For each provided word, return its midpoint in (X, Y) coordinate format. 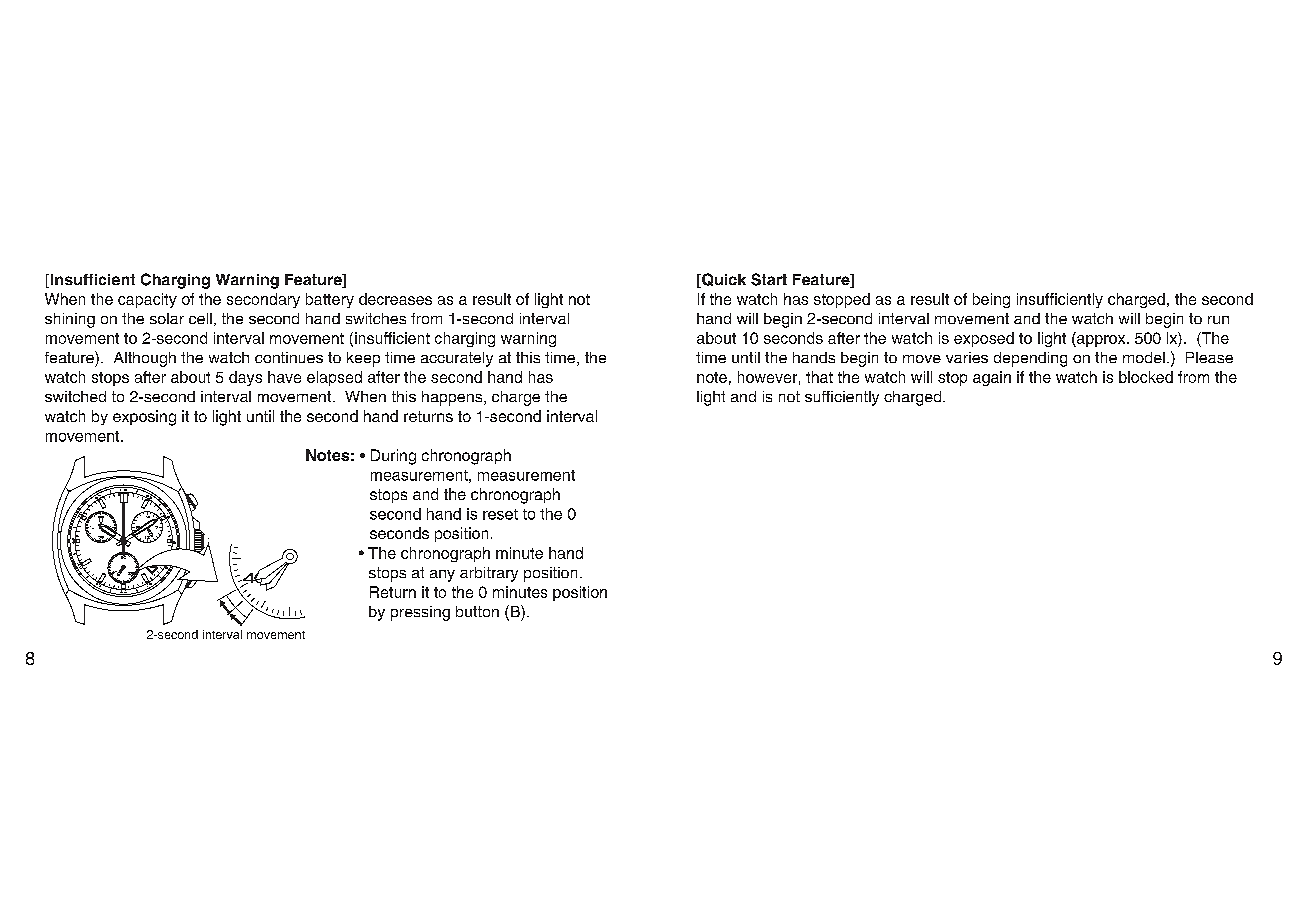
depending (1030, 359)
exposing (144, 418)
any (442, 576)
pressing (420, 613)
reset (500, 514)
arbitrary (489, 574)
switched (75, 396)
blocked (1146, 377)
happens (453, 398)
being (991, 300)
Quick (723, 280)
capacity (147, 300)
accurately (457, 359)
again (992, 378)
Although (145, 359)
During (393, 457)
